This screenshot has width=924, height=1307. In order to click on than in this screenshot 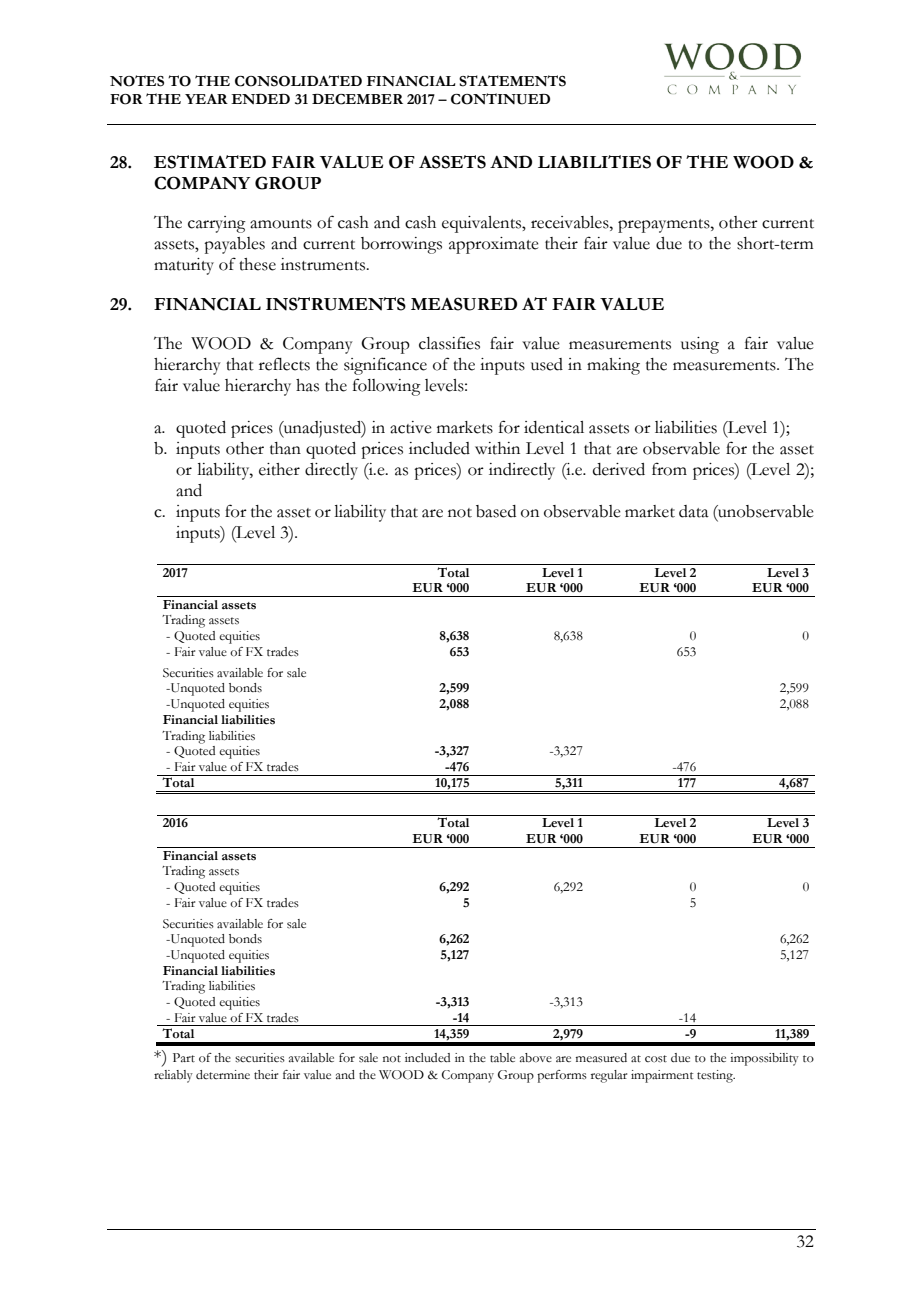, I will do `click(285, 448)`.
